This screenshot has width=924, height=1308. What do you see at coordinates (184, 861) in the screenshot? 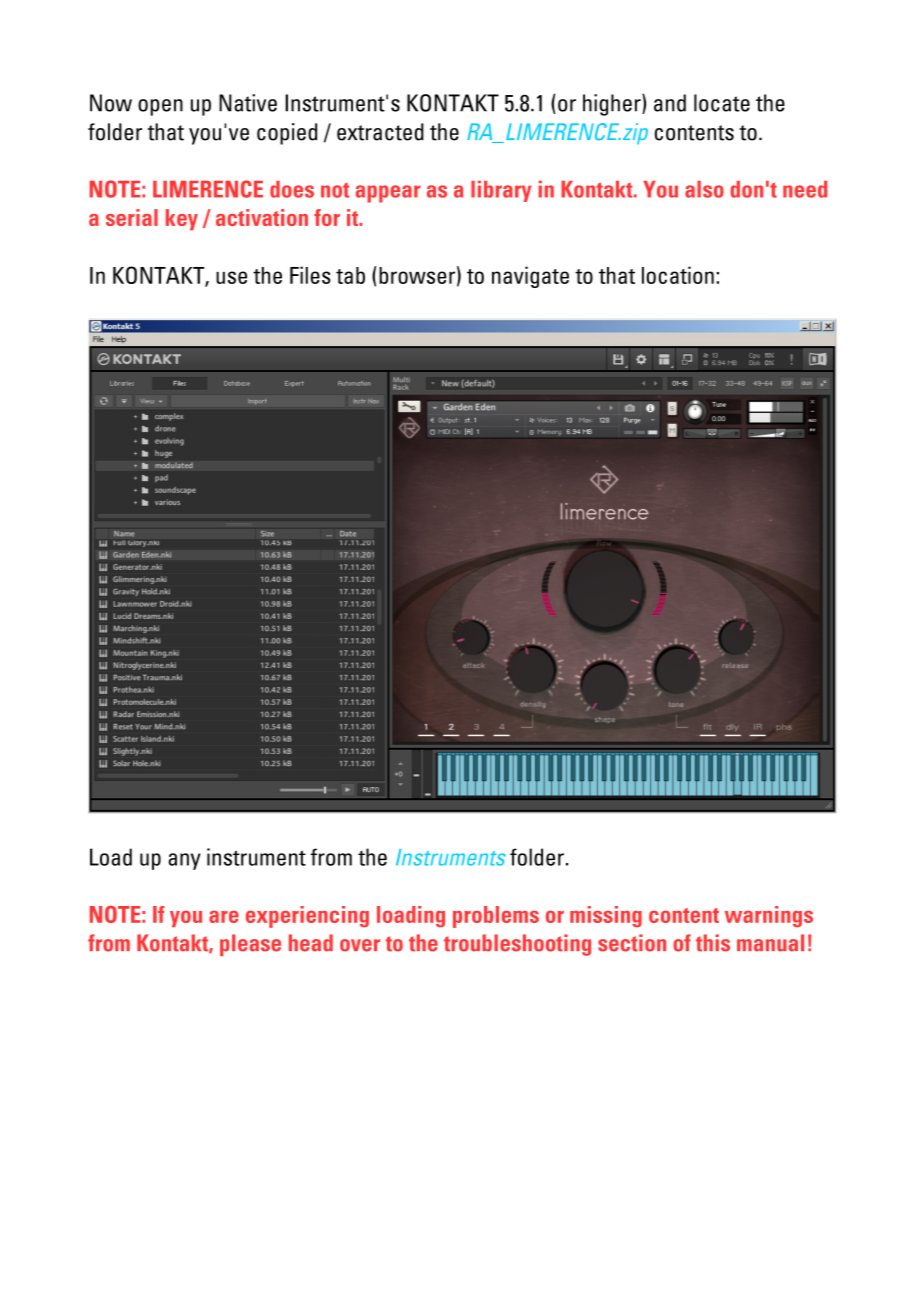
I see `any` at bounding box center [184, 861].
